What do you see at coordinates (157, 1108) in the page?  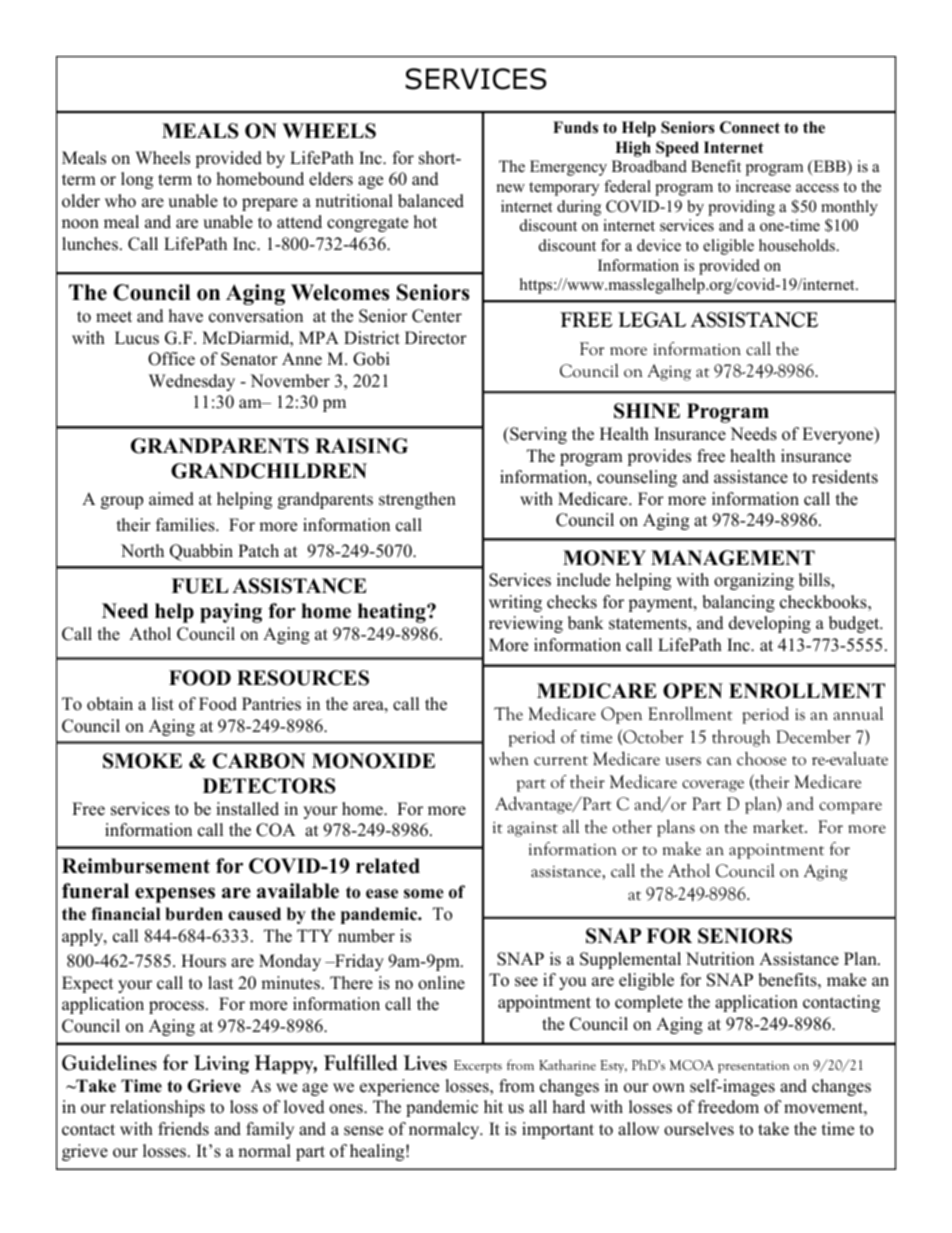 I see `relationships` at bounding box center [157, 1108].
